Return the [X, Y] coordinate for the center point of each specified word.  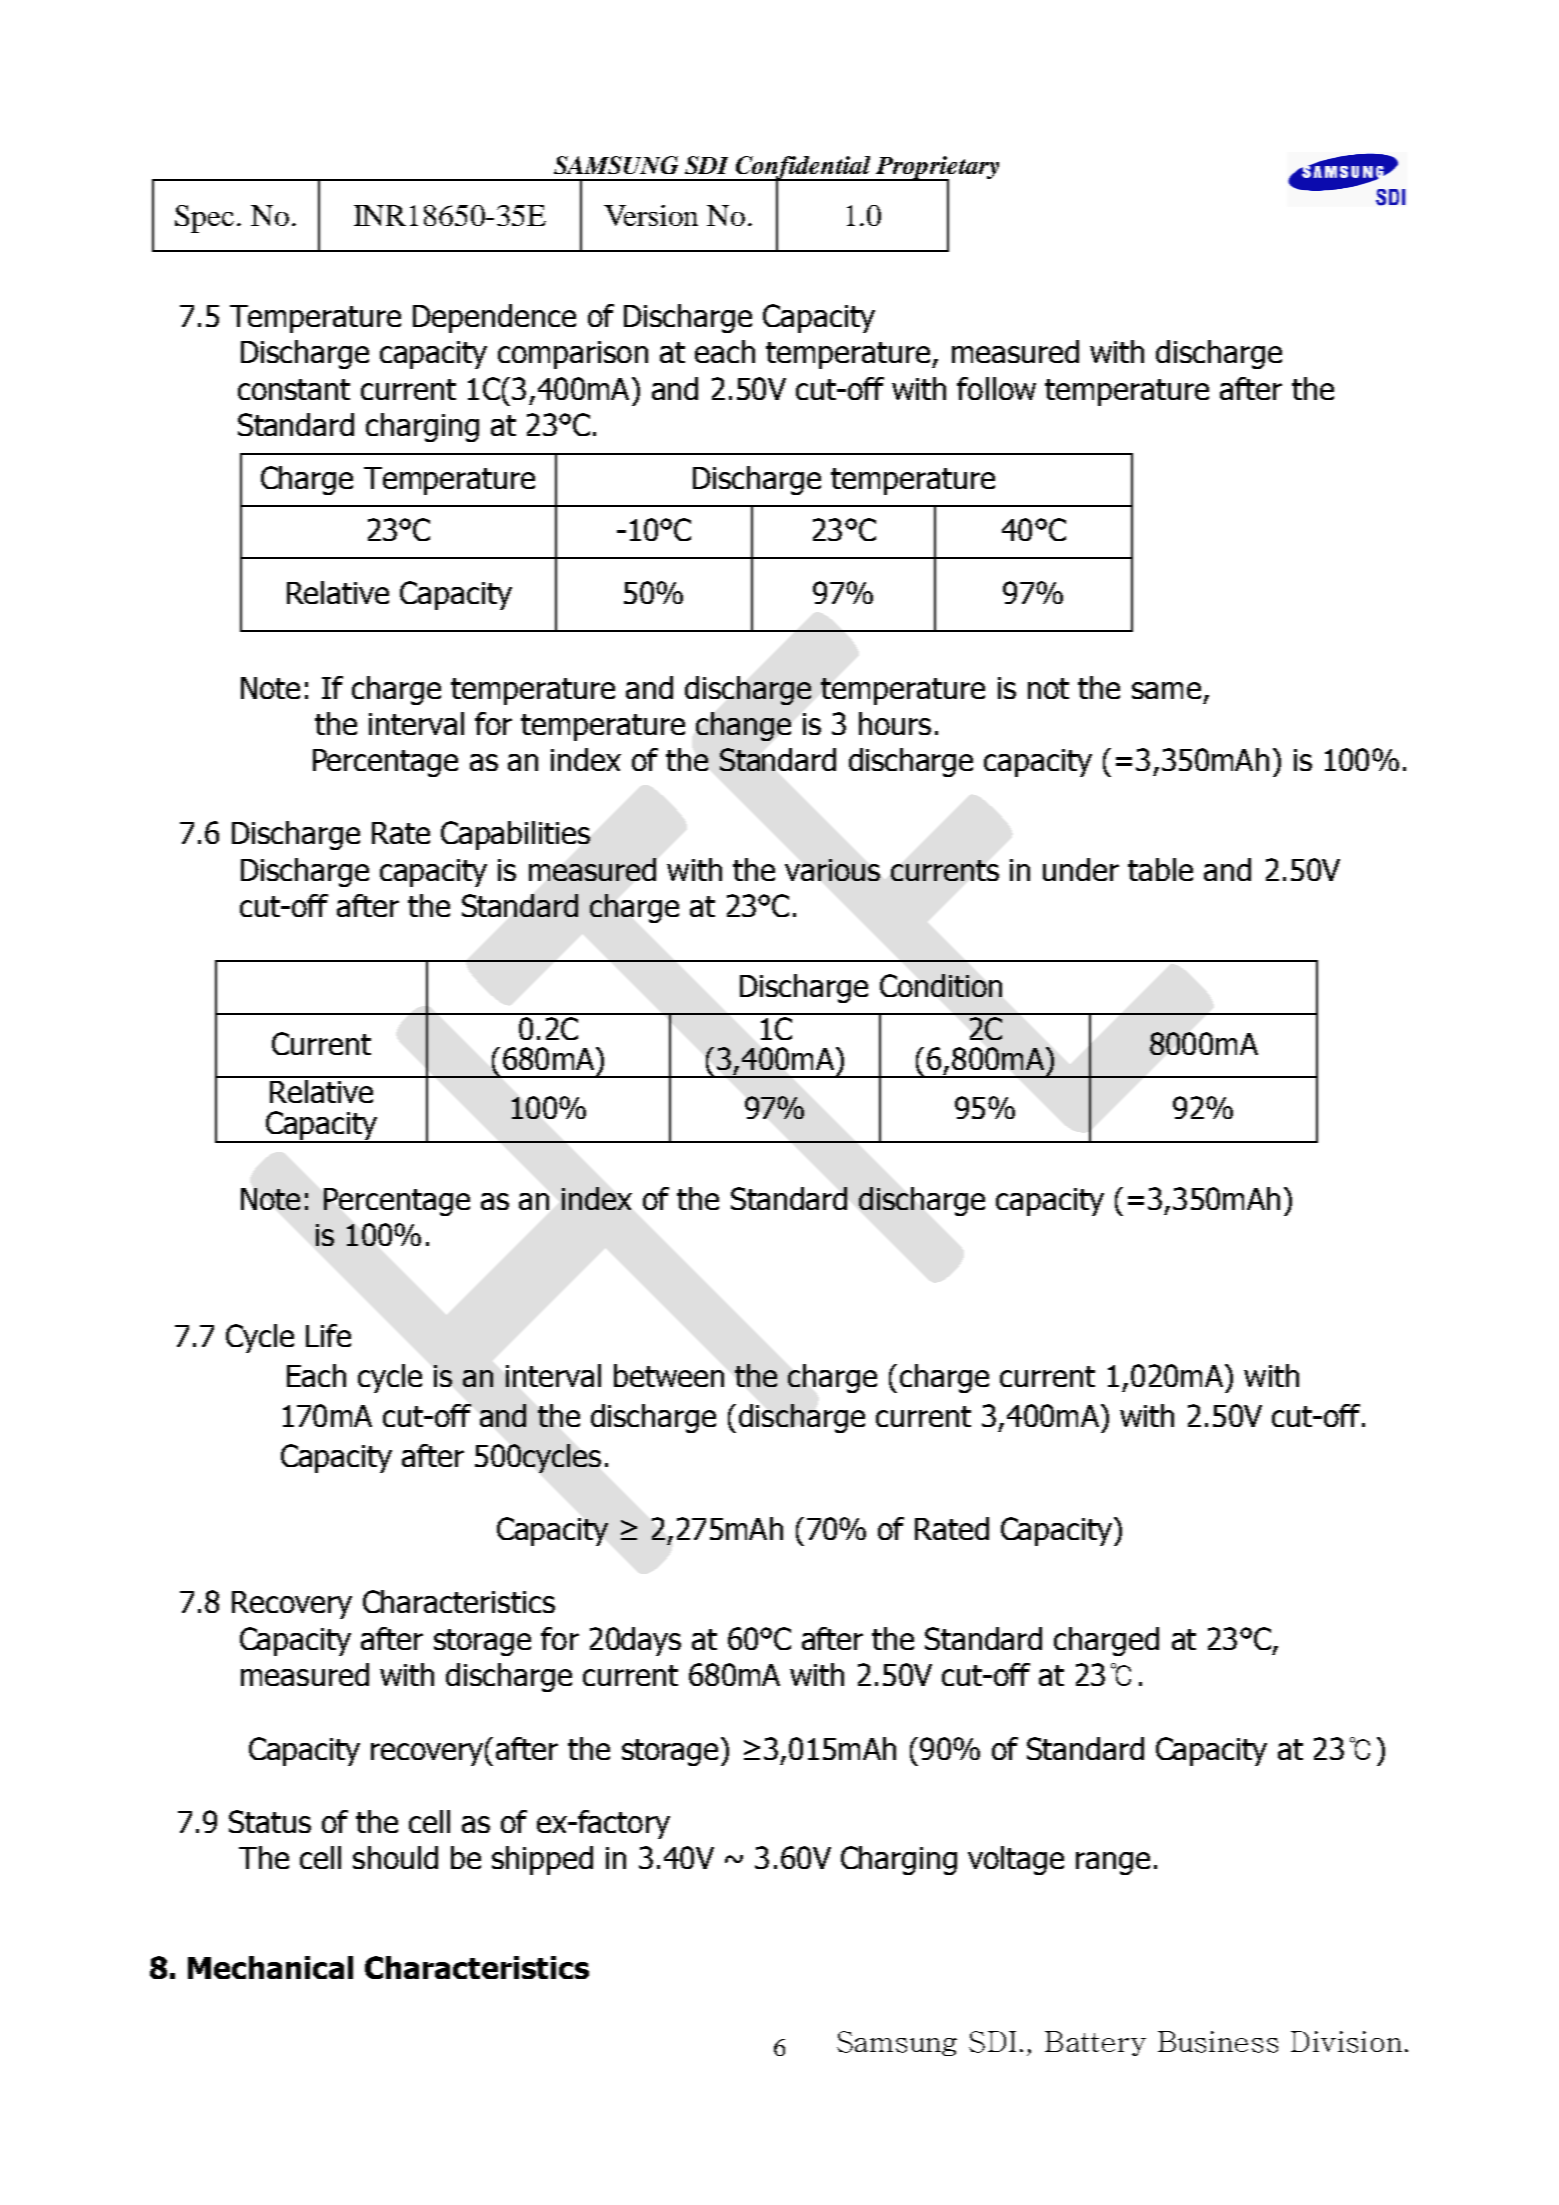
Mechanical [270, 1967]
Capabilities [515, 835]
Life [328, 1335]
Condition [941, 985]
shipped [542, 1860]
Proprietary [936, 168]
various [832, 870]
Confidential [804, 168]
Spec [204, 219]
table [1160, 869]
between [669, 1375]
